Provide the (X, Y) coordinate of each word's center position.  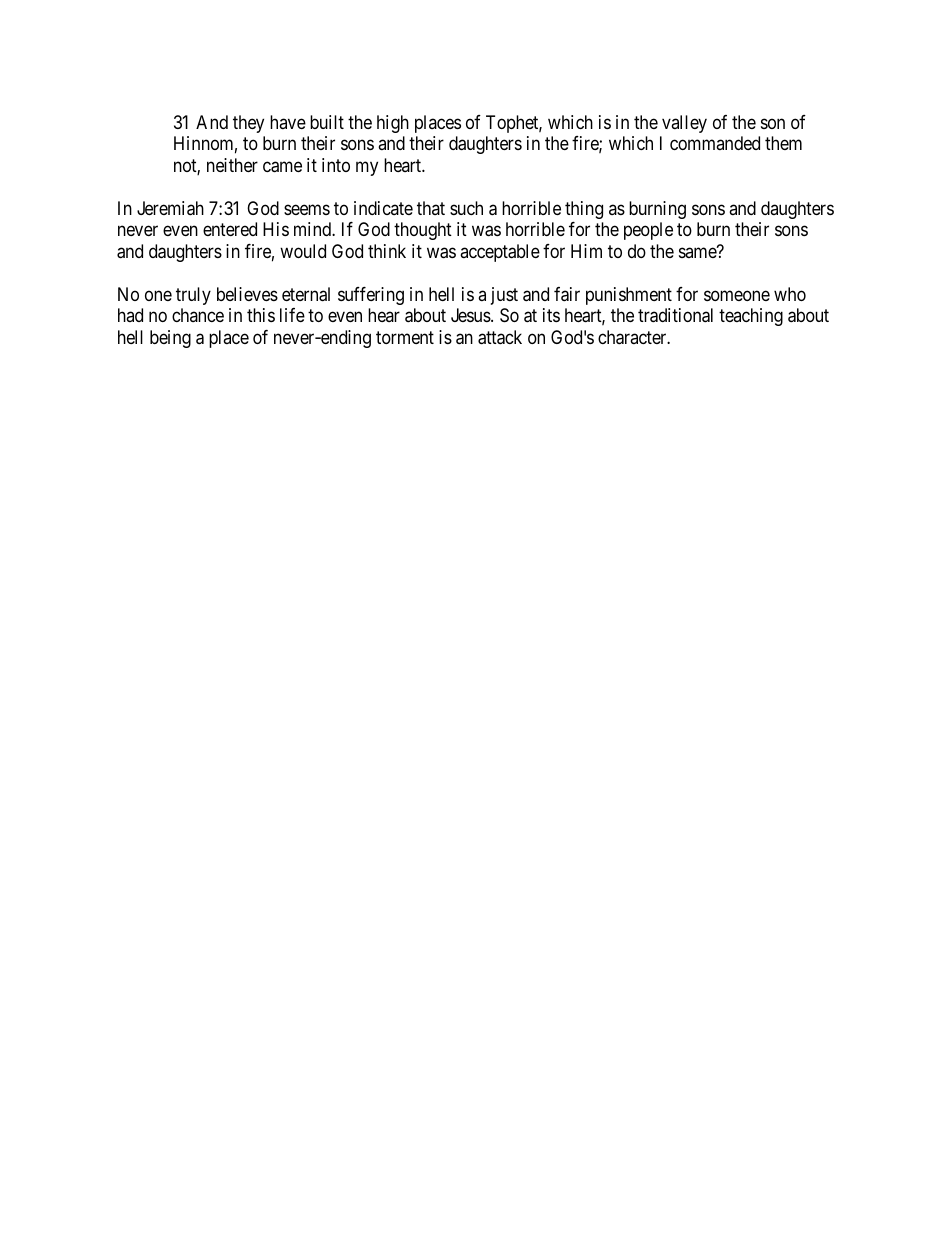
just (504, 296)
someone (737, 295)
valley (684, 124)
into (336, 165)
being (170, 339)
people (648, 231)
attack (500, 337)
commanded (715, 143)
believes (247, 294)
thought (423, 231)
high (393, 124)
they (248, 124)
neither (232, 165)
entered (230, 229)
